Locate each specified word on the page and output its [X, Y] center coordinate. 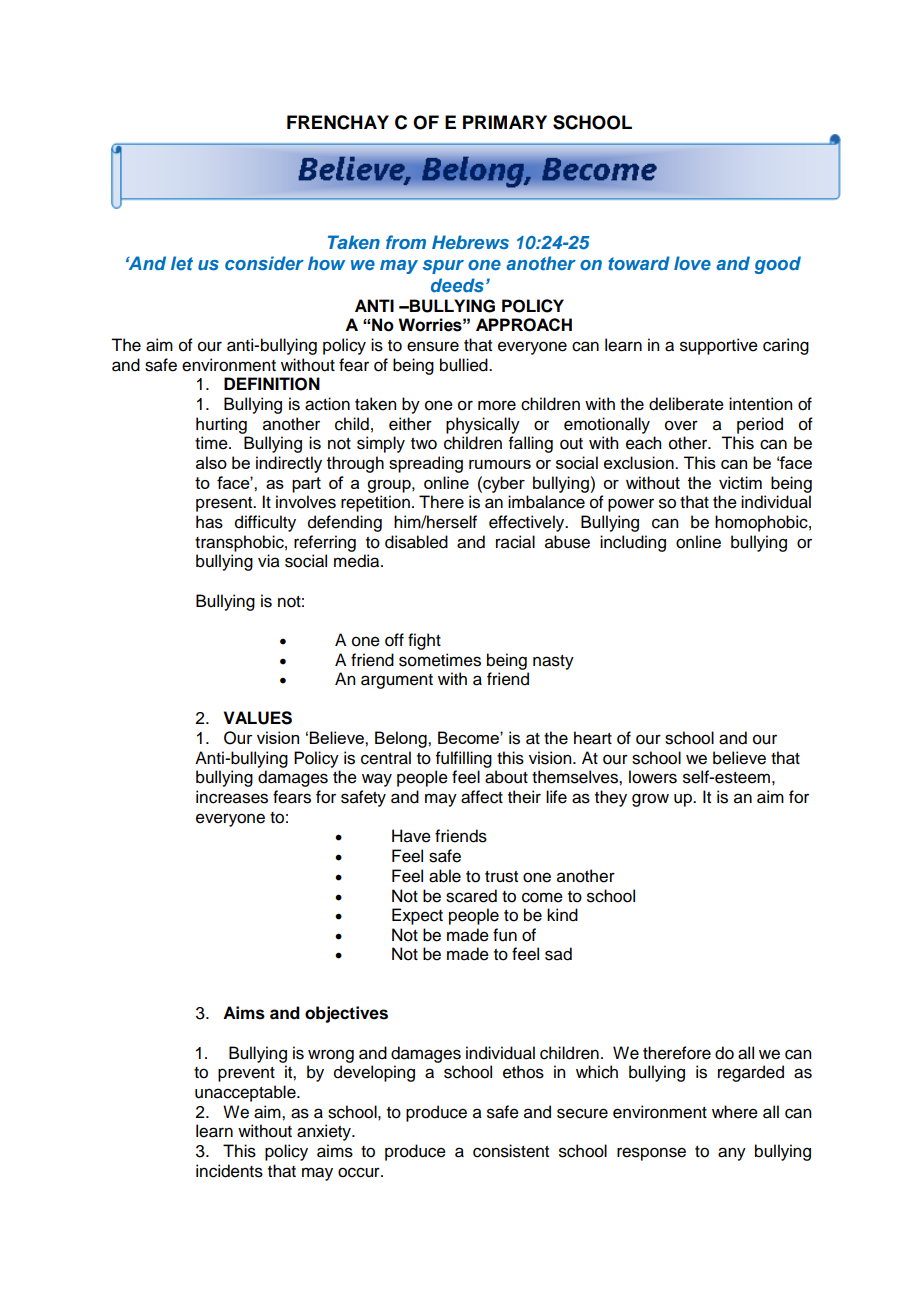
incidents [229, 1171]
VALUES [257, 718]
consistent [511, 1151]
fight [424, 641]
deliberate [686, 404]
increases [232, 797]
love [692, 263]
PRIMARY [505, 122]
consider [264, 263]
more [497, 405]
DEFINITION [272, 384]
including [633, 543]
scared [471, 896]
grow [650, 800]
